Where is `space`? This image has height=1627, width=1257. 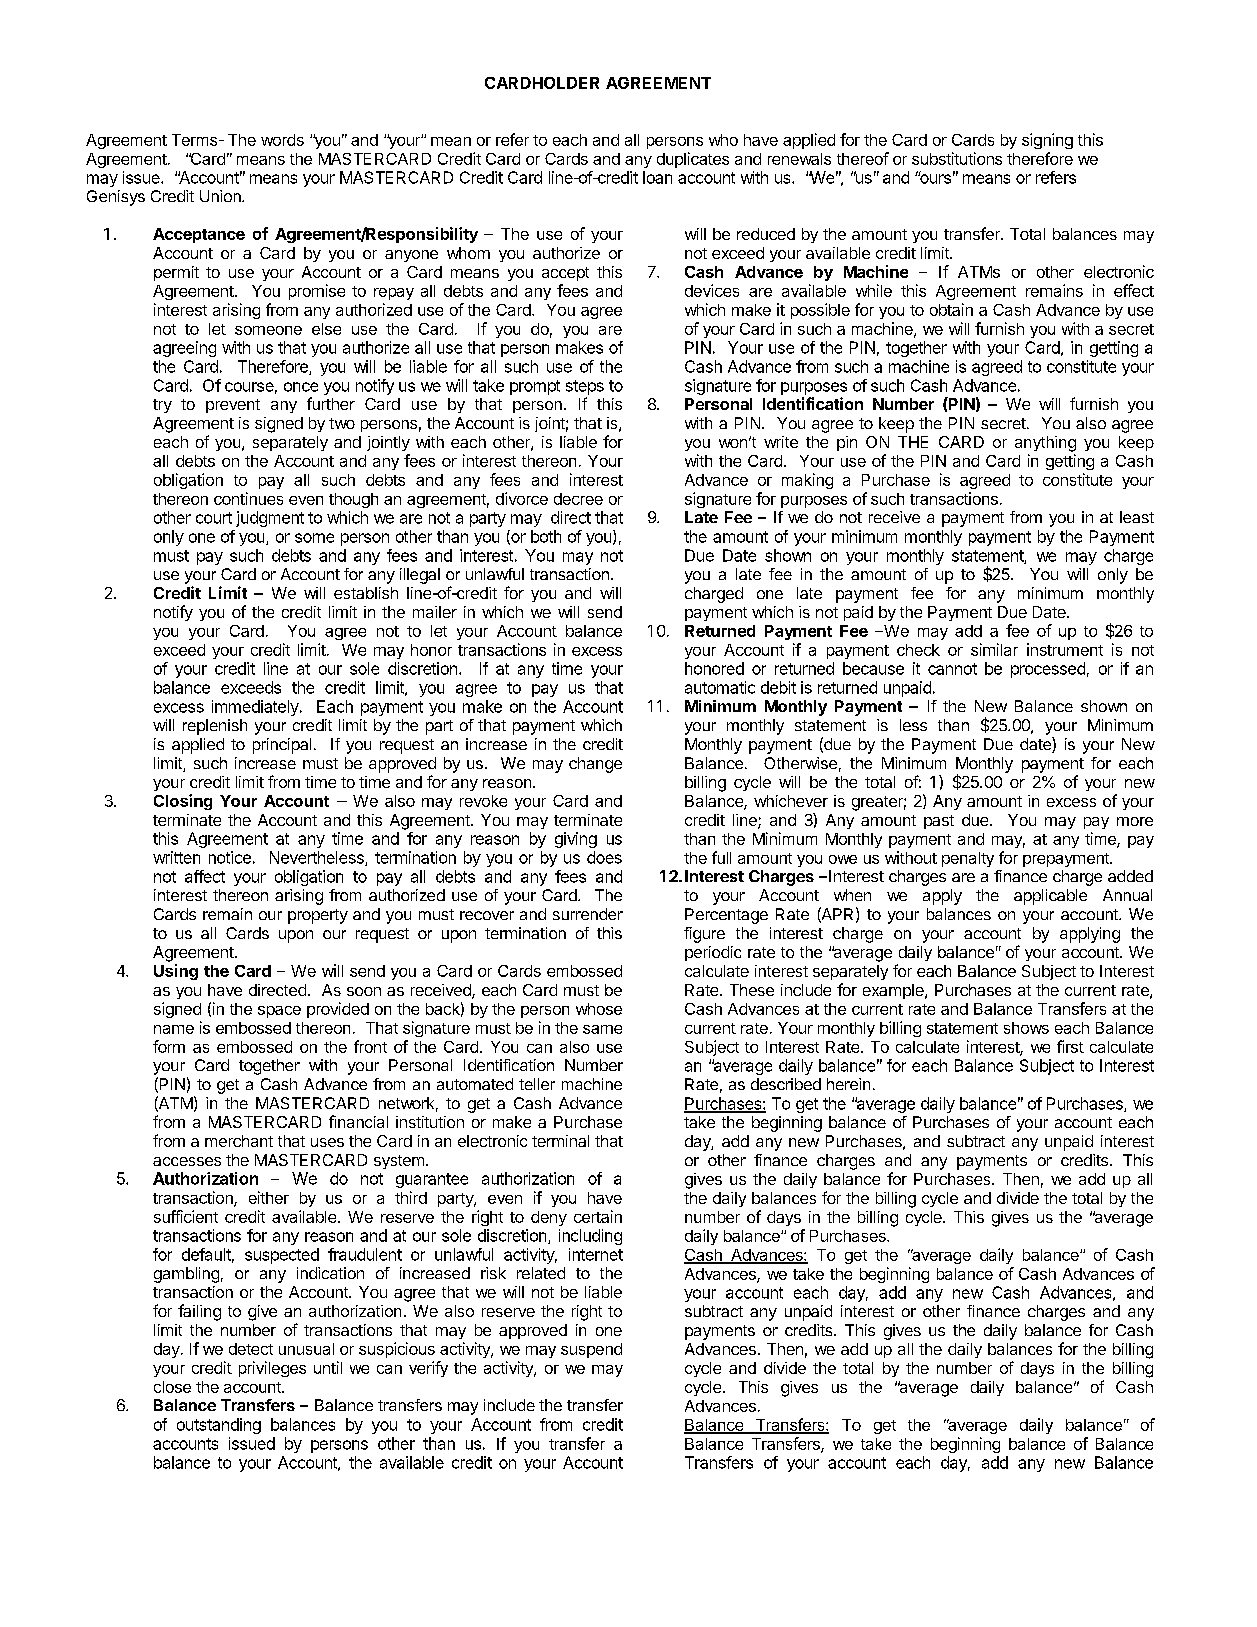
space is located at coordinates (279, 1012).
